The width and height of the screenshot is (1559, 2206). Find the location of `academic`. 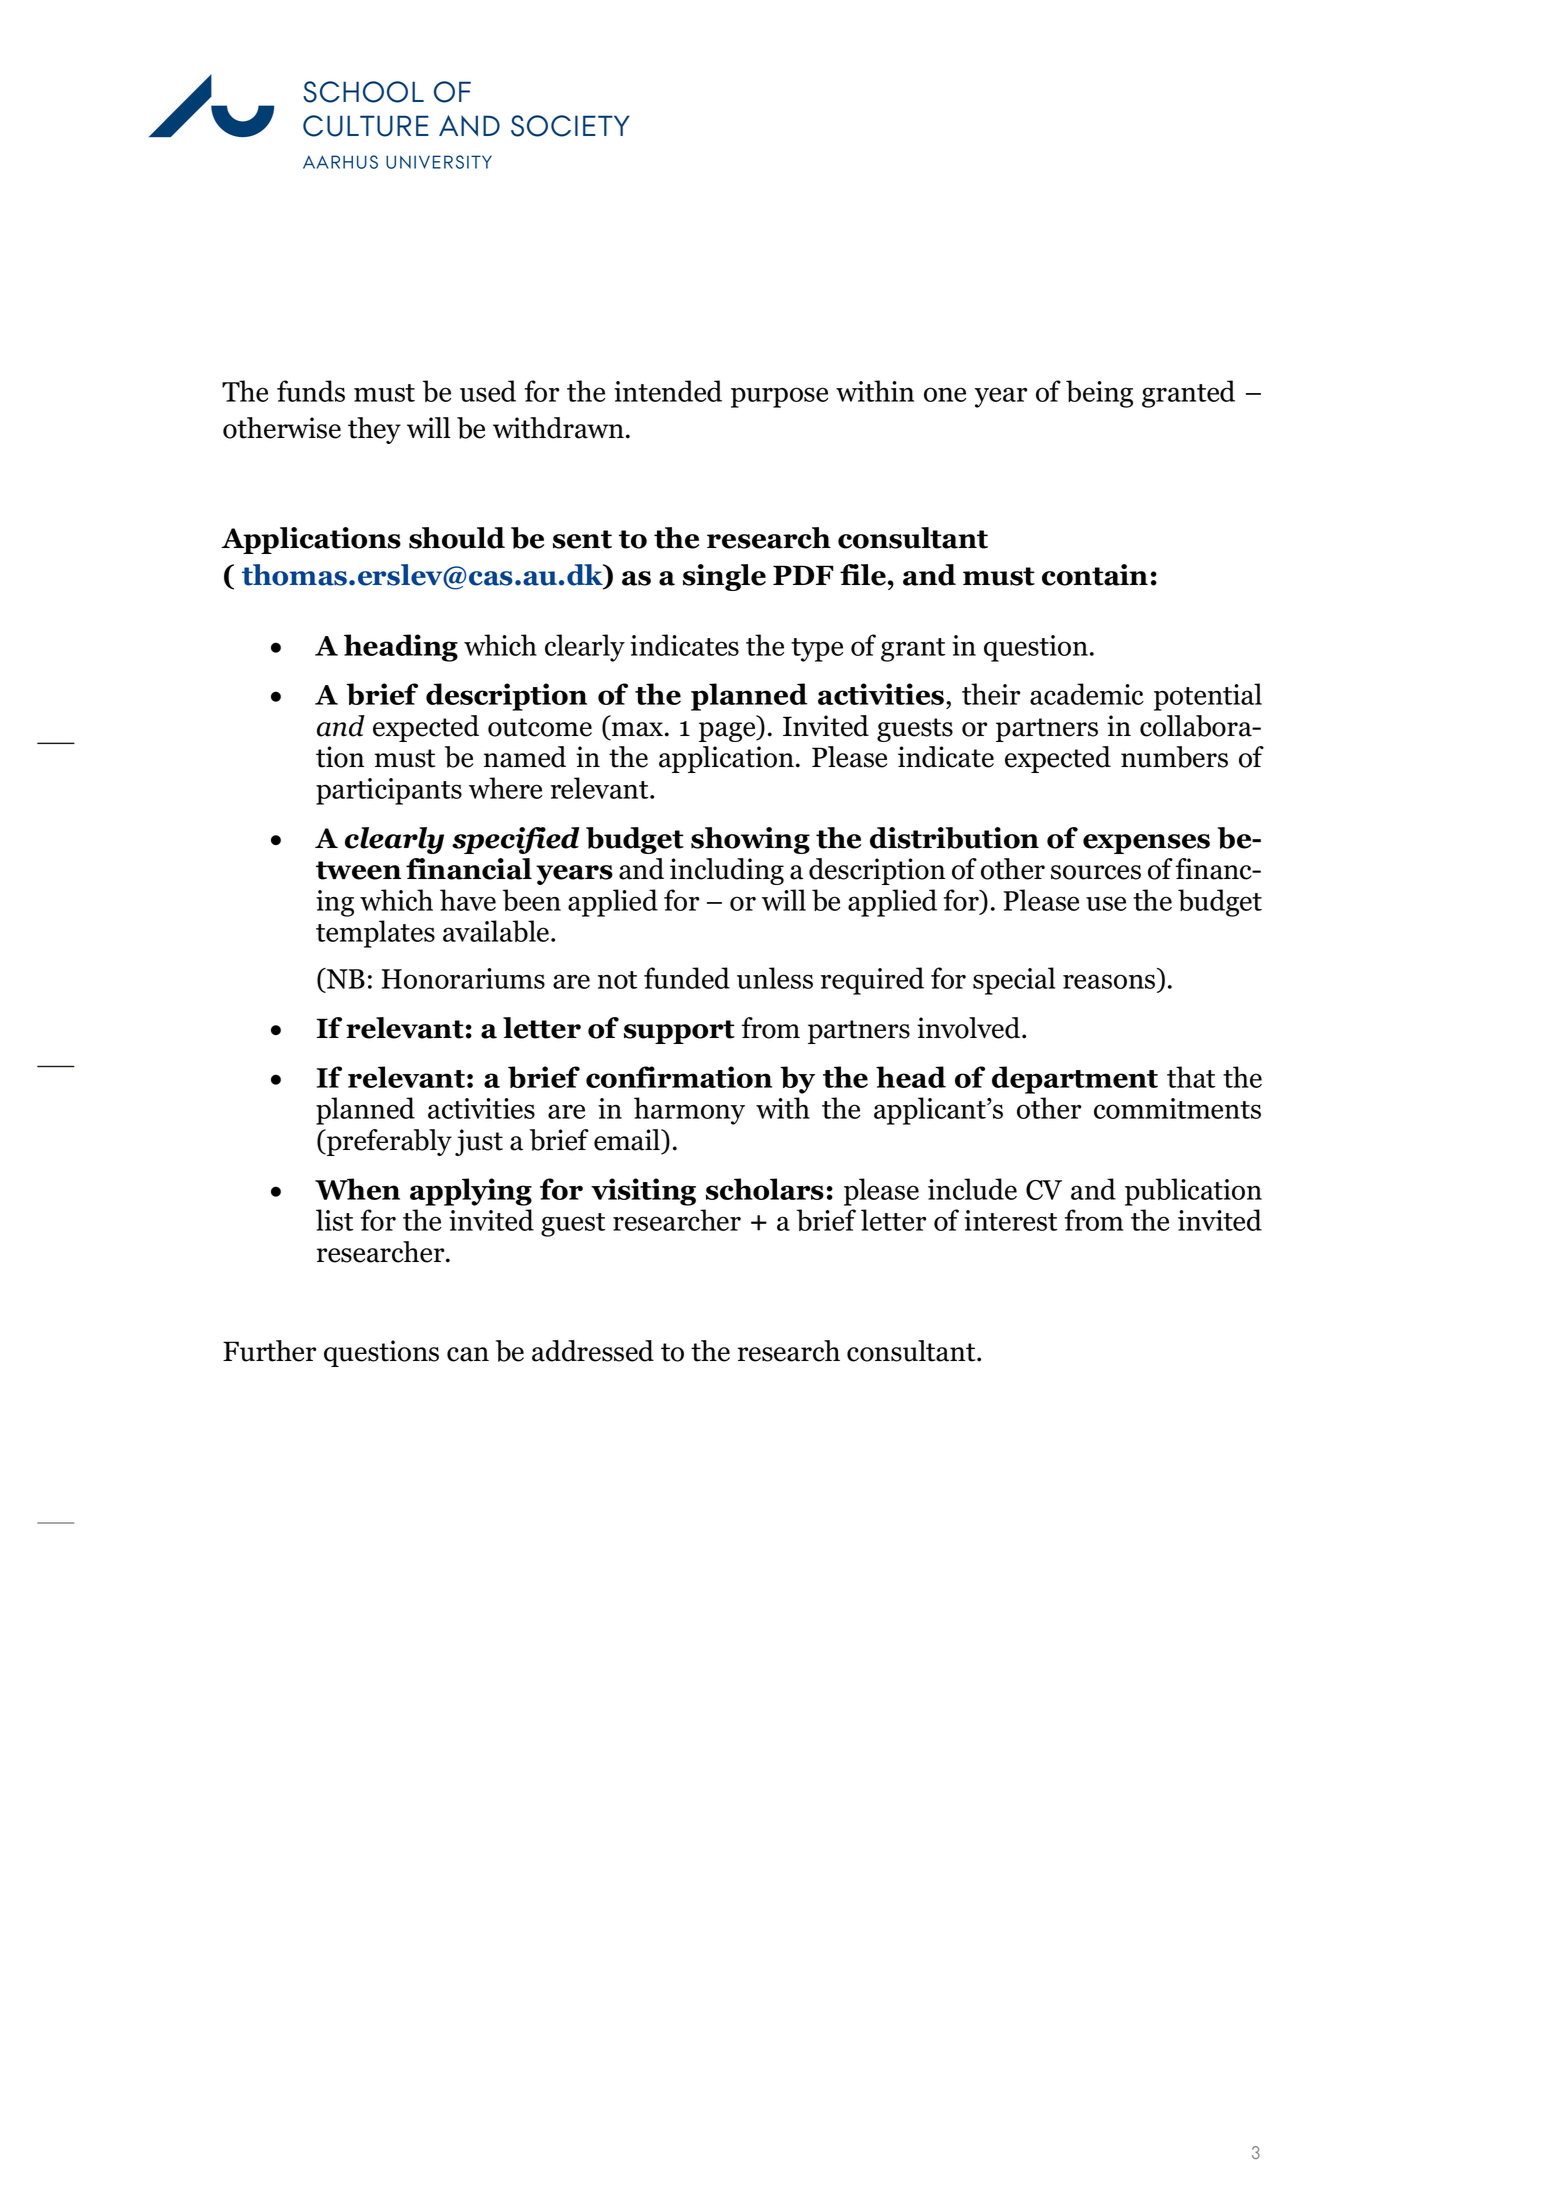

academic is located at coordinates (1087, 694).
